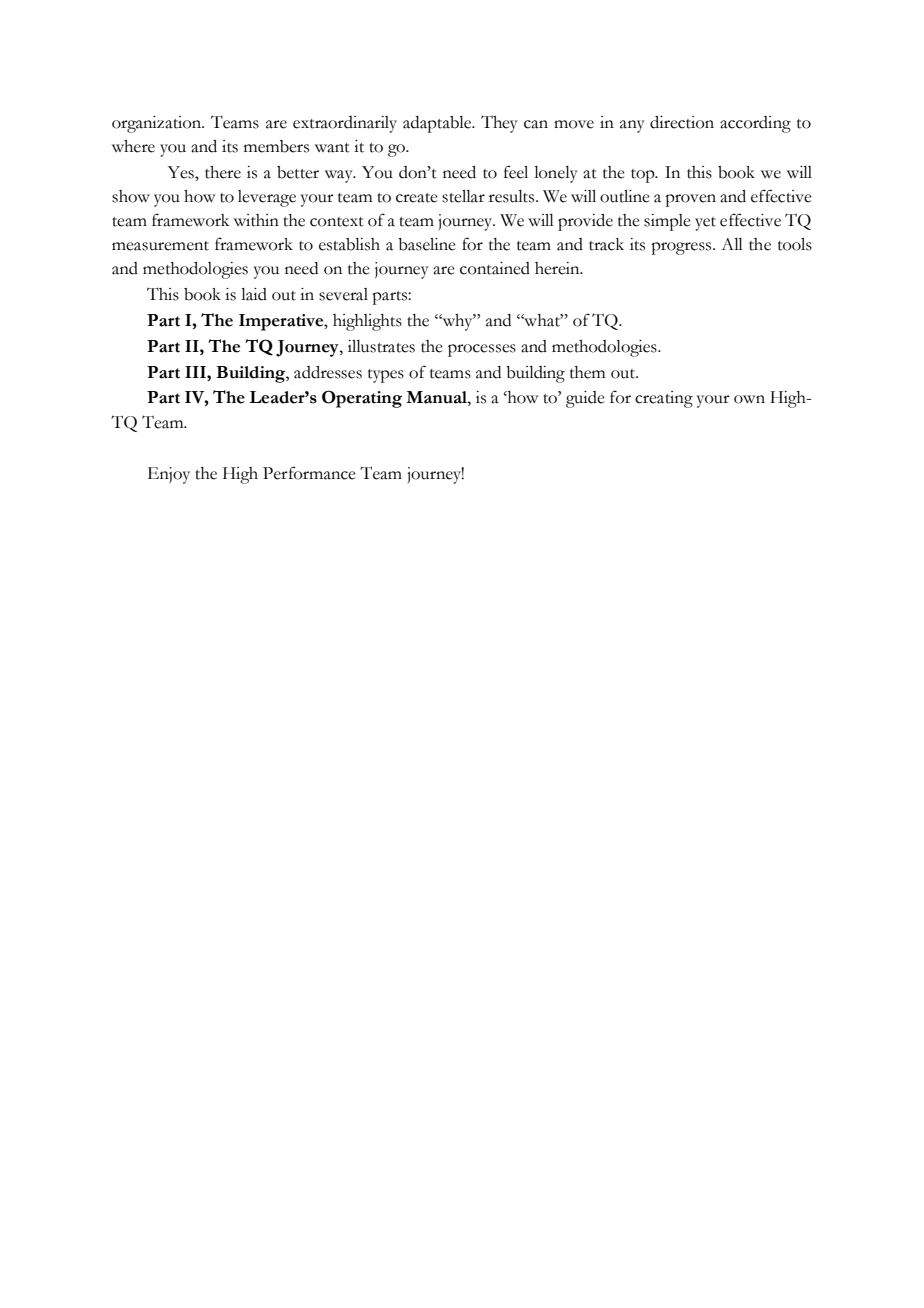 Image resolution: width=924 pixels, height=1308 pixels. I want to click on All, so click(732, 244).
